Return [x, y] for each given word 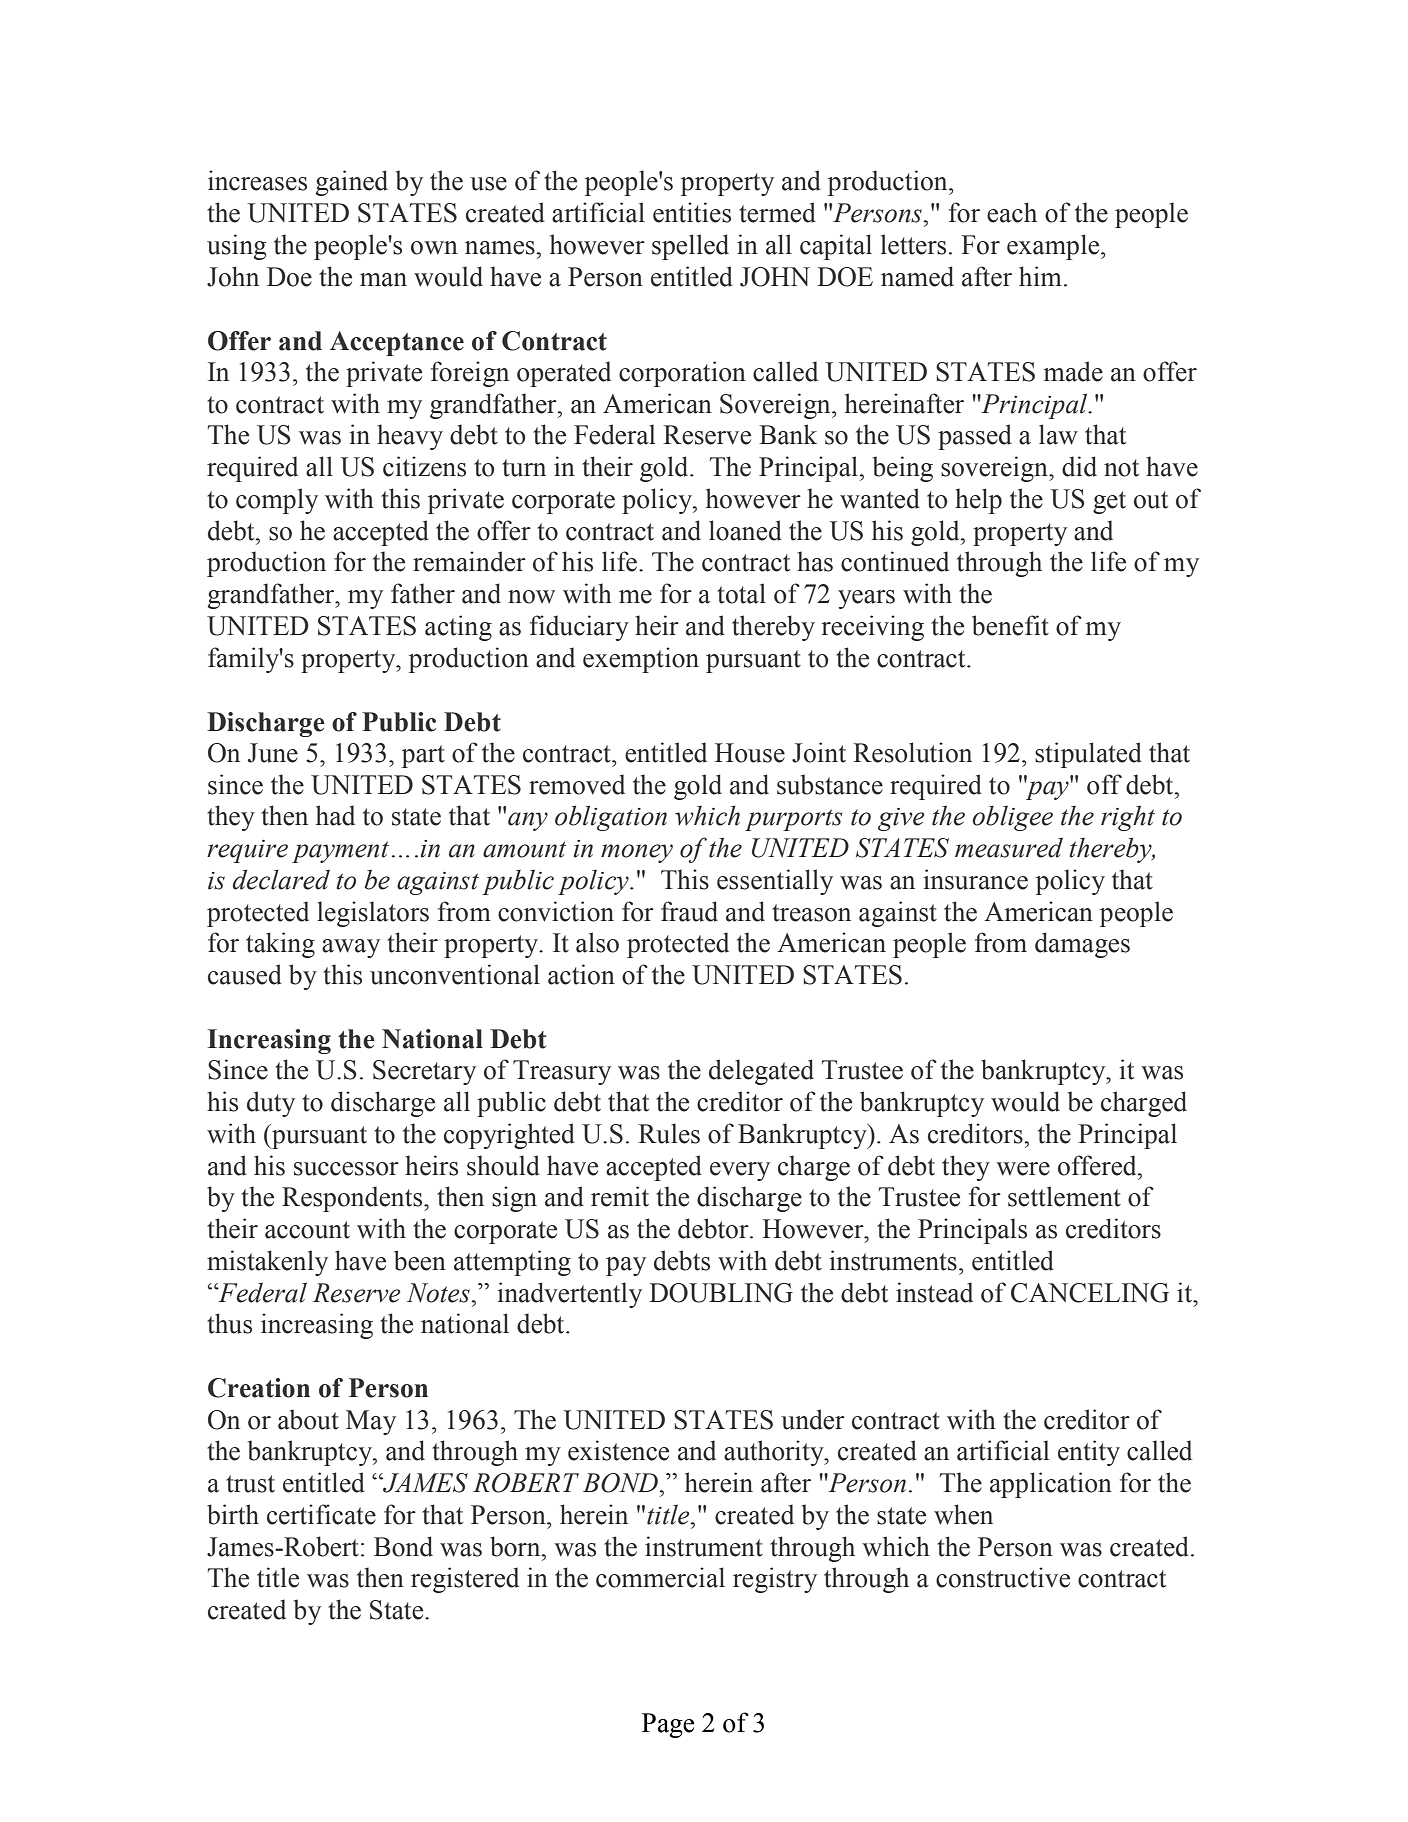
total [741, 593]
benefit [1010, 625]
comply [277, 501]
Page [668, 1725]
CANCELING [1090, 1293]
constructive [1003, 1577]
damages [1082, 945]
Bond [403, 1546]
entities [692, 212]
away [351, 948]
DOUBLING [721, 1293]
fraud [689, 911]
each [1012, 212]
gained [352, 183]
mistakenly [267, 1263]
